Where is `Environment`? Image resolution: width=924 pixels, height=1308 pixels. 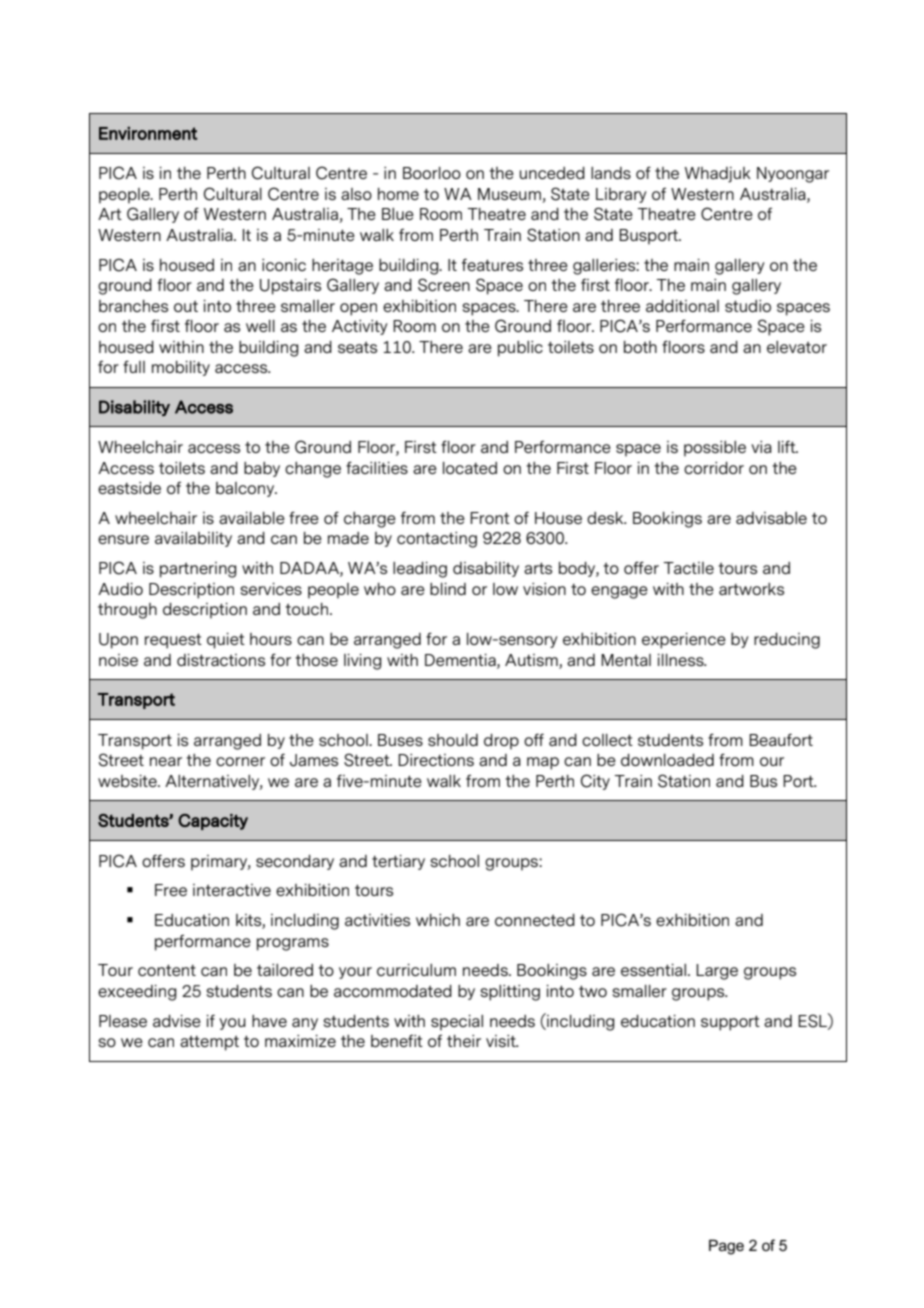
Environment is located at coordinates (148, 133).
